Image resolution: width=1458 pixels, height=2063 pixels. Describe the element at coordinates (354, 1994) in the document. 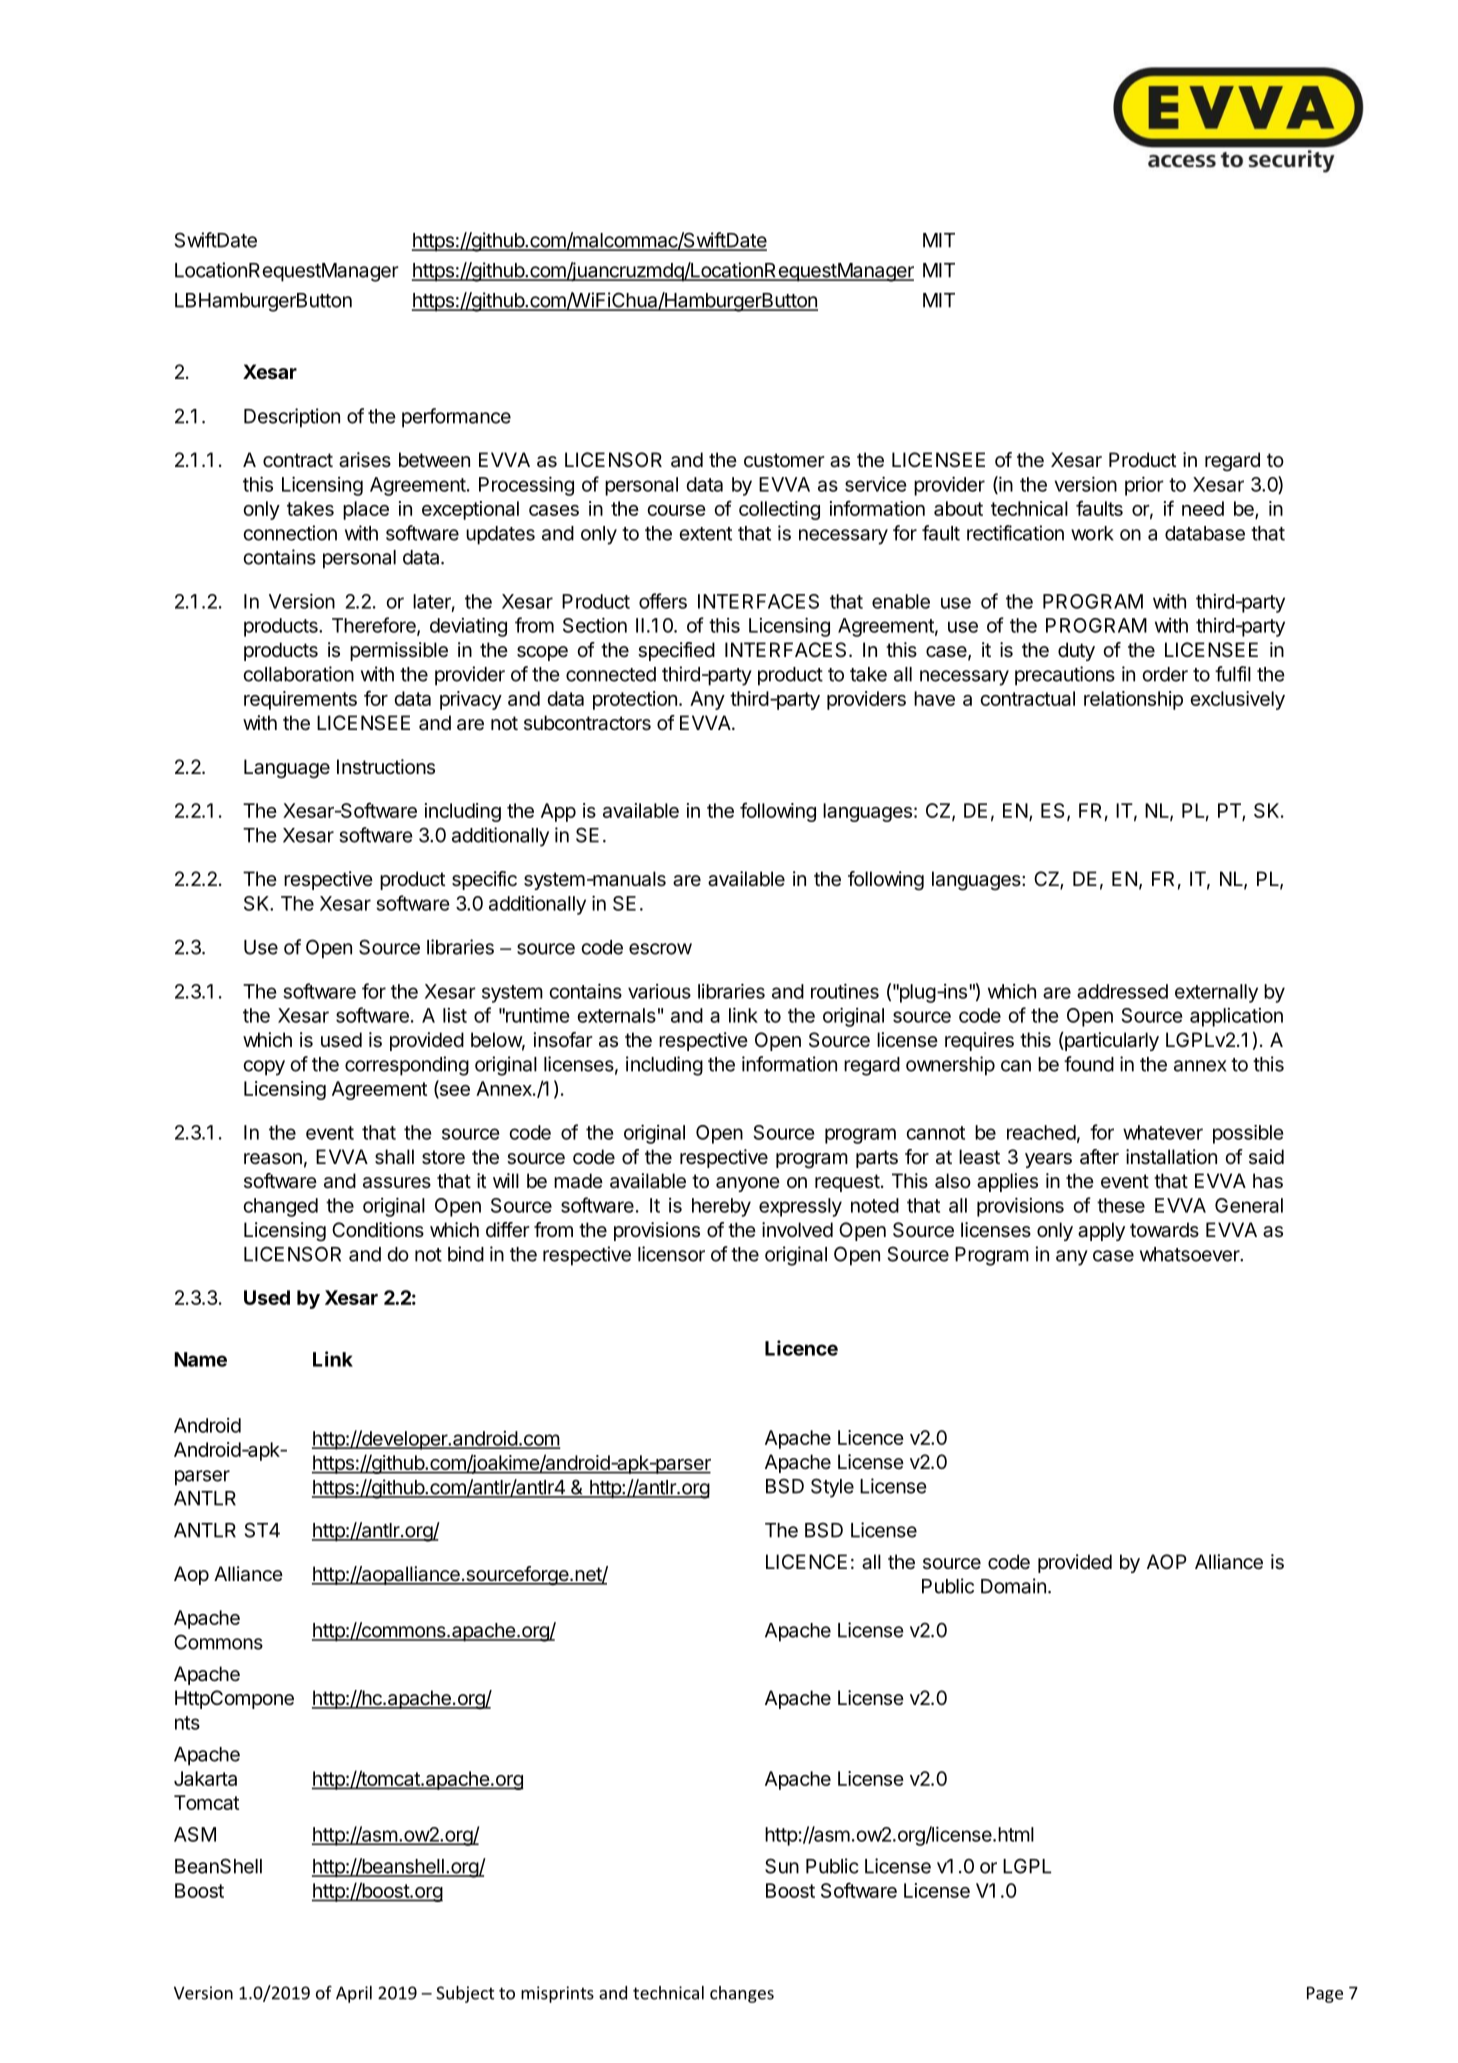

I see `April` at that location.
